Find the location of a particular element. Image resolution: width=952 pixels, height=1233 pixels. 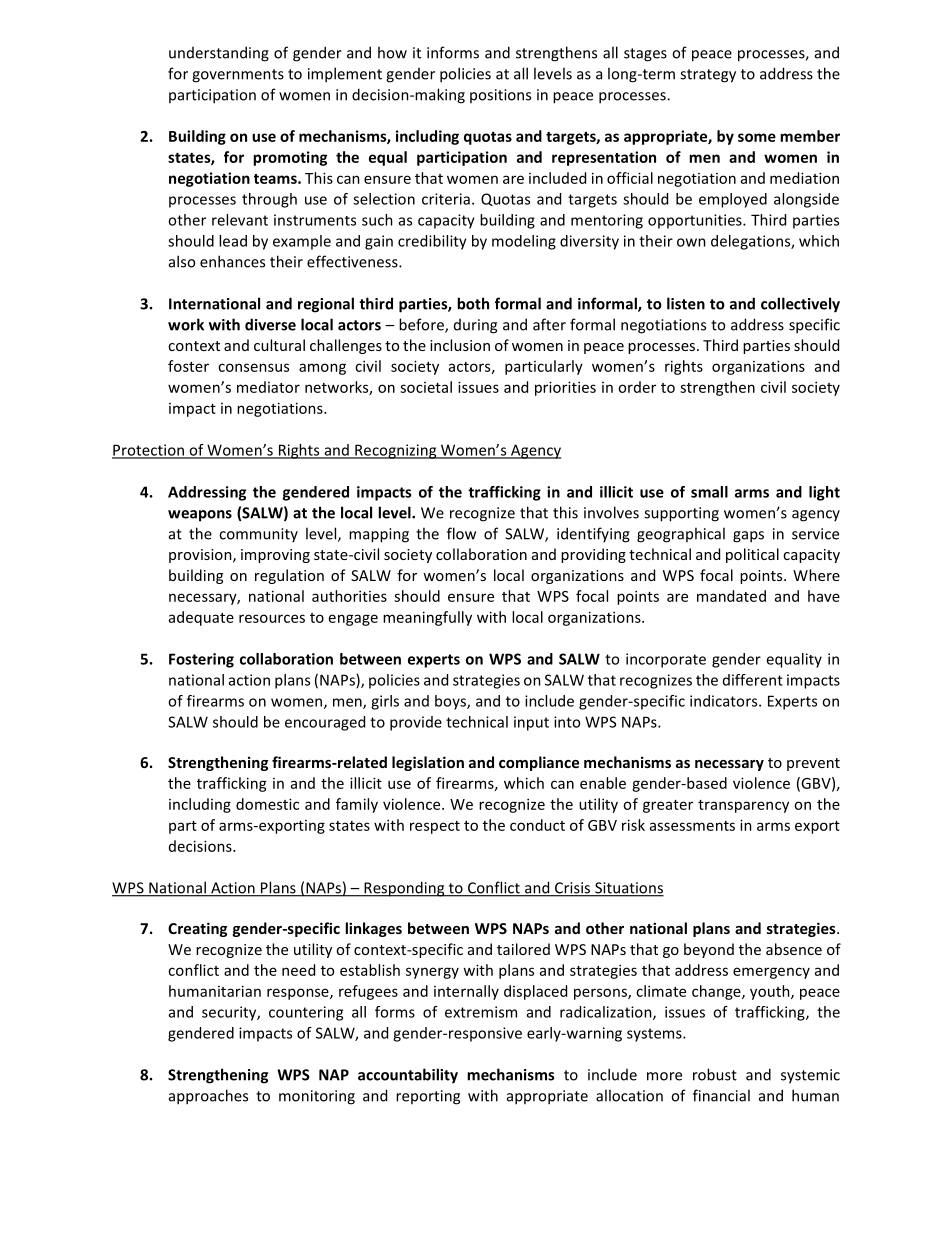

approaches is located at coordinates (208, 1097).
